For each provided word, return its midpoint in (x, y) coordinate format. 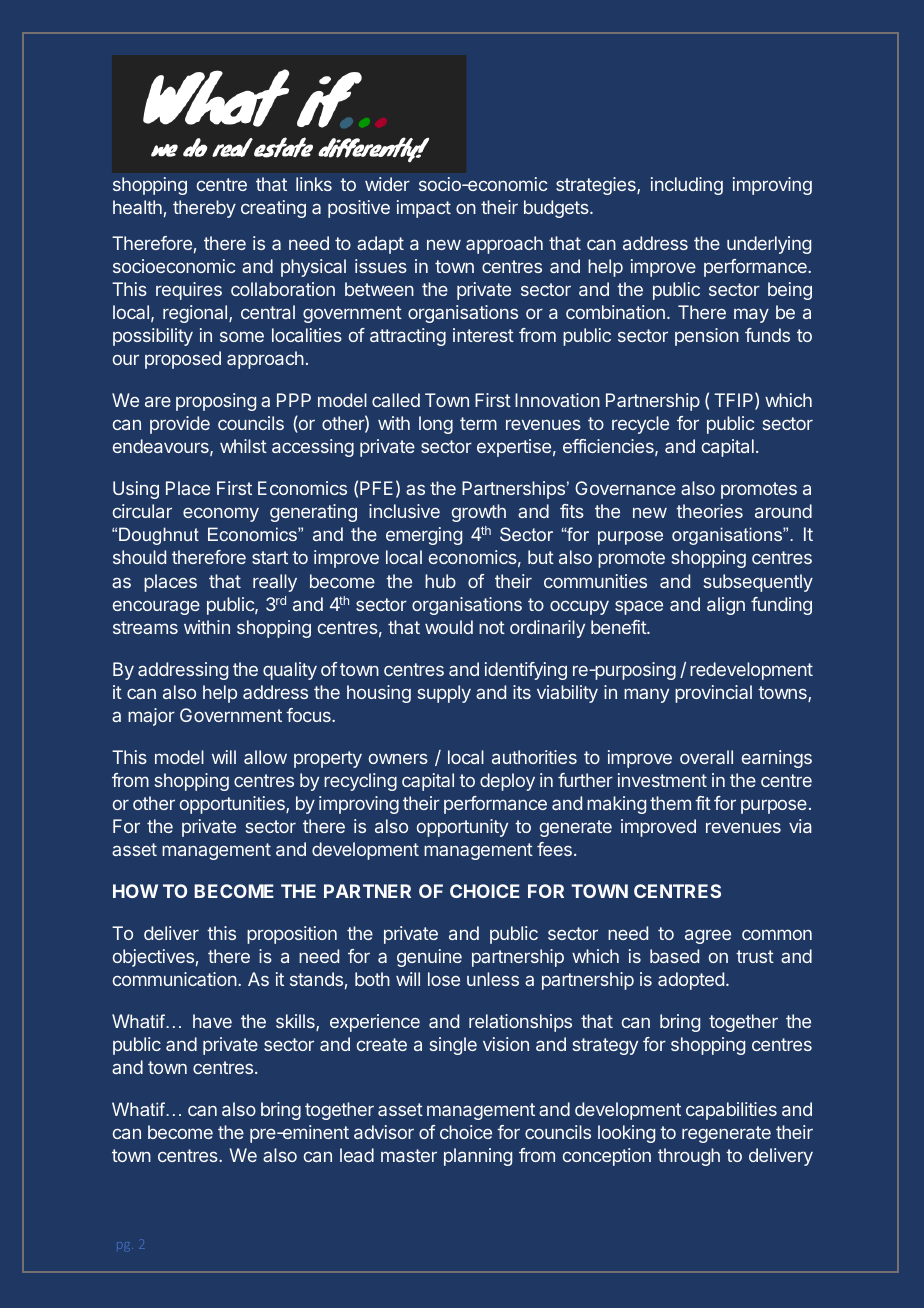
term (478, 423)
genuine (429, 958)
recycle (640, 425)
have (212, 1021)
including (687, 186)
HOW (135, 891)
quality (290, 671)
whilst (243, 446)
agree (708, 936)
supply (444, 694)
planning (478, 1157)
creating (273, 209)
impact (424, 209)
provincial (713, 694)
